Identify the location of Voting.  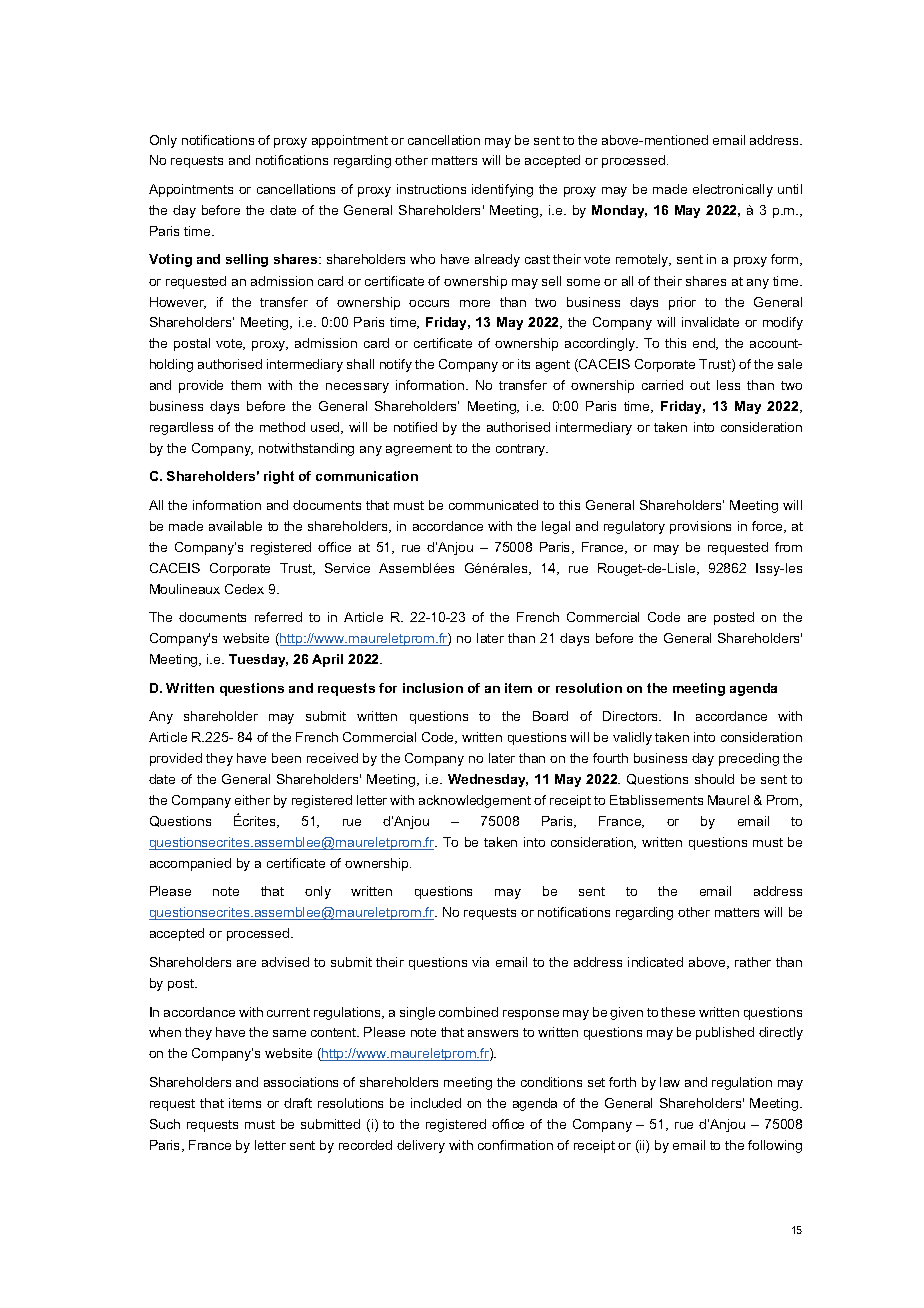
(170, 260).
